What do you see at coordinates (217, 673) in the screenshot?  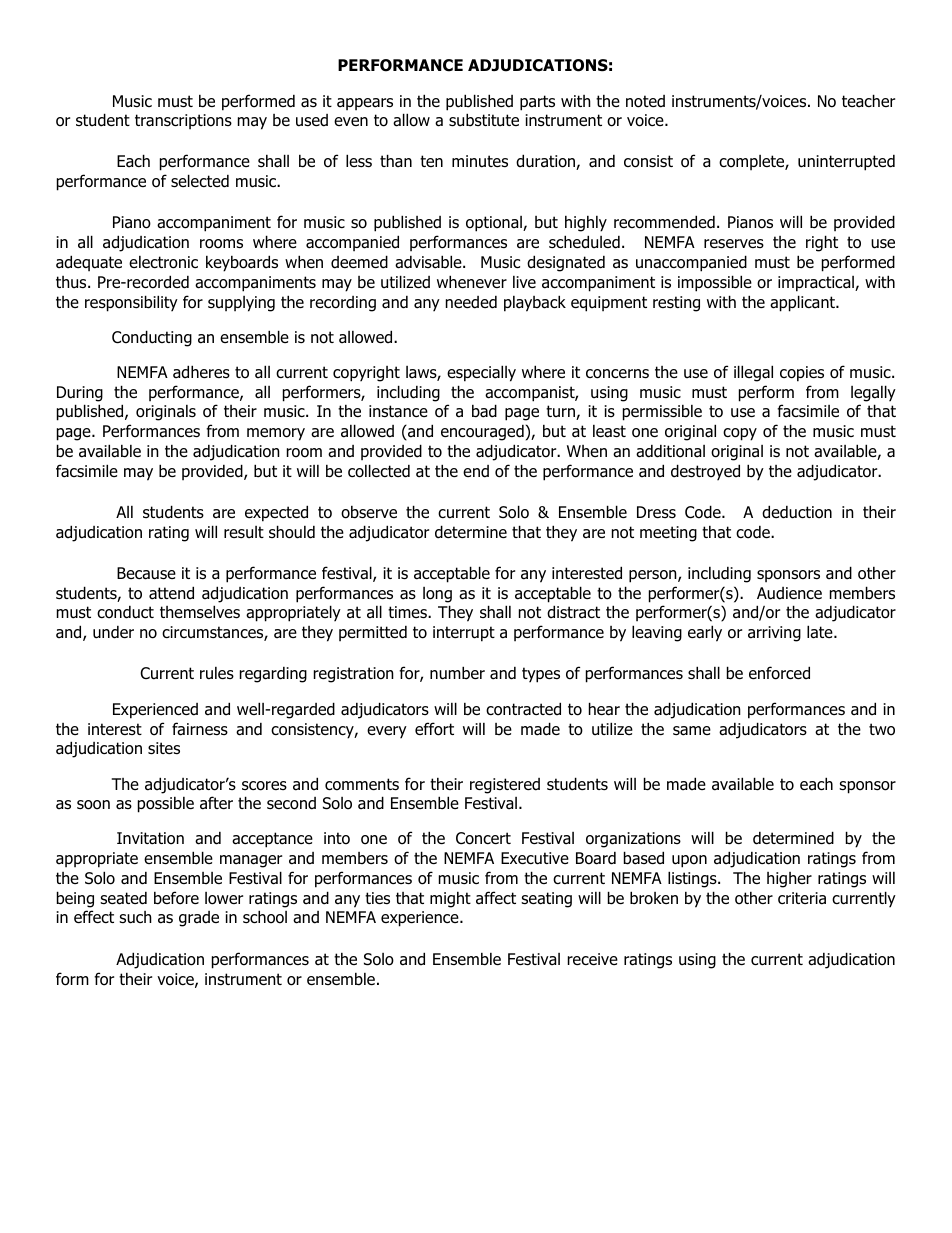 I see `rules` at bounding box center [217, 673].
